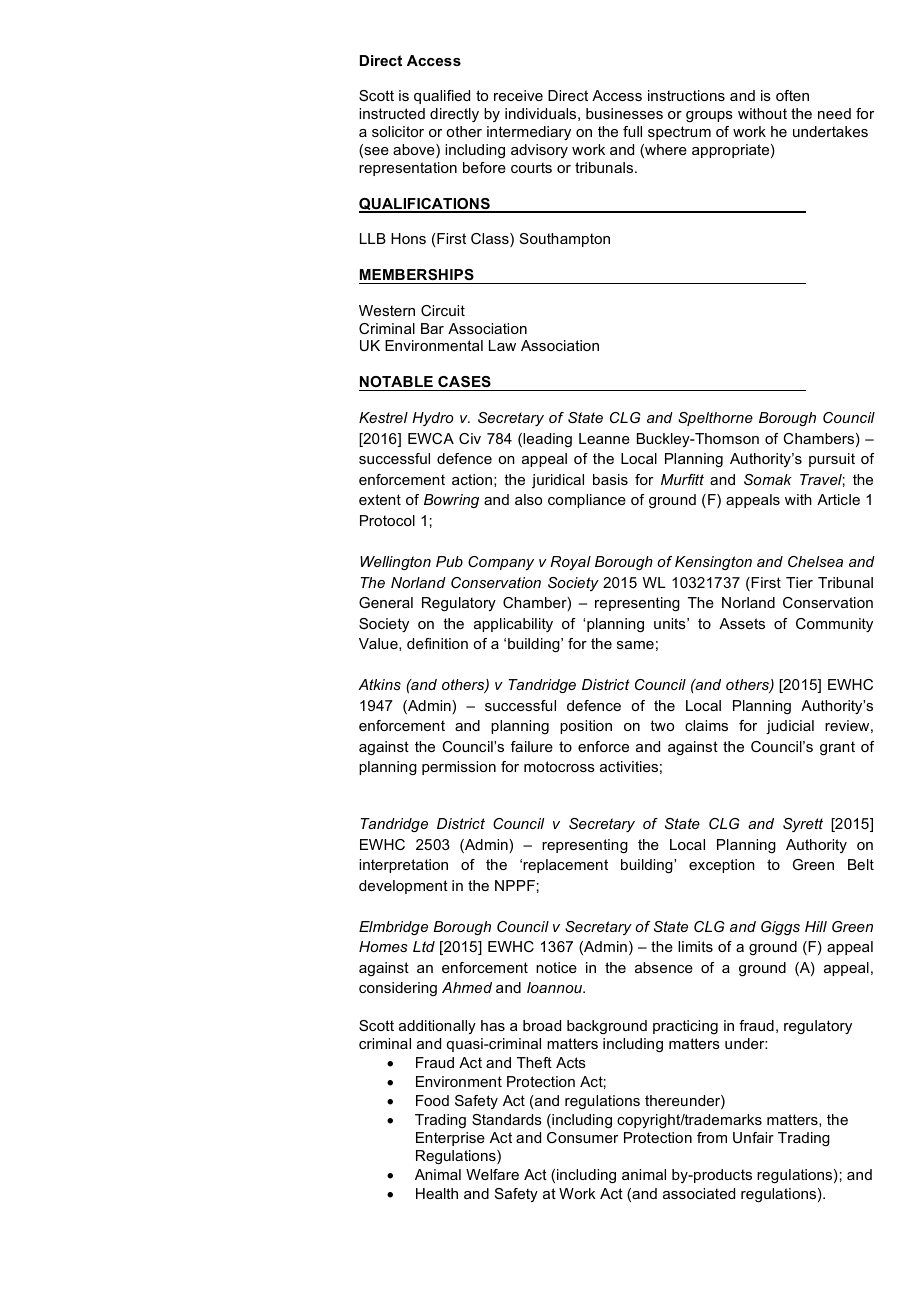 Image resolution: width=924 pixels, height=1308 pixels. What do you see at coordinates (472, 479) in the screenshot?
I see `action` at bounding box center [472, 479].
